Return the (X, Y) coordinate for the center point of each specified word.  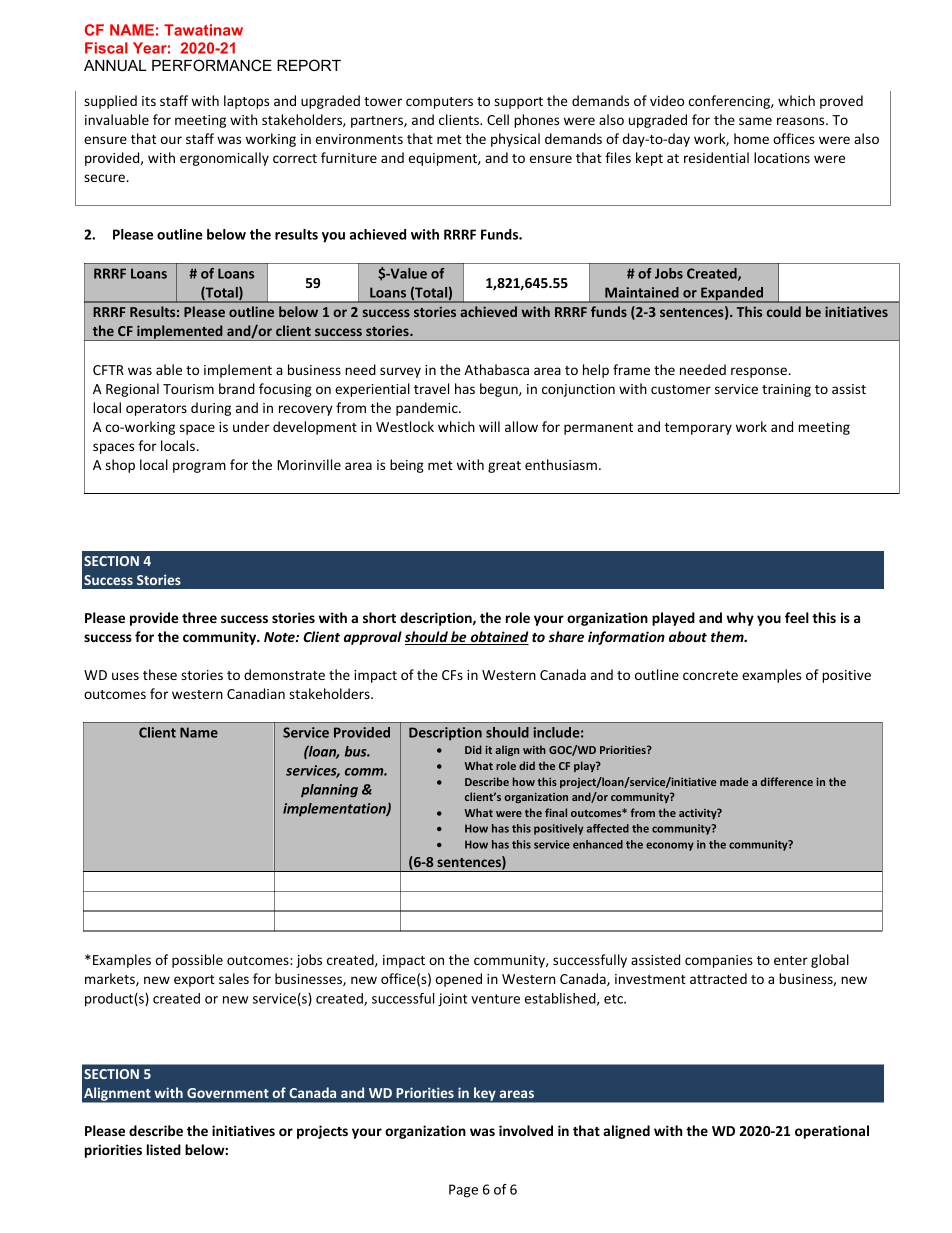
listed (164, 1149)
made (734, 781)
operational (832, 1132)
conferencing (730, 102)
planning (329, 791)
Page (463, 1191)
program (199, 467)
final (556, 812)
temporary (698, 429)
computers (439, 103)
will (489, 426)
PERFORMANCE (212, 65)
